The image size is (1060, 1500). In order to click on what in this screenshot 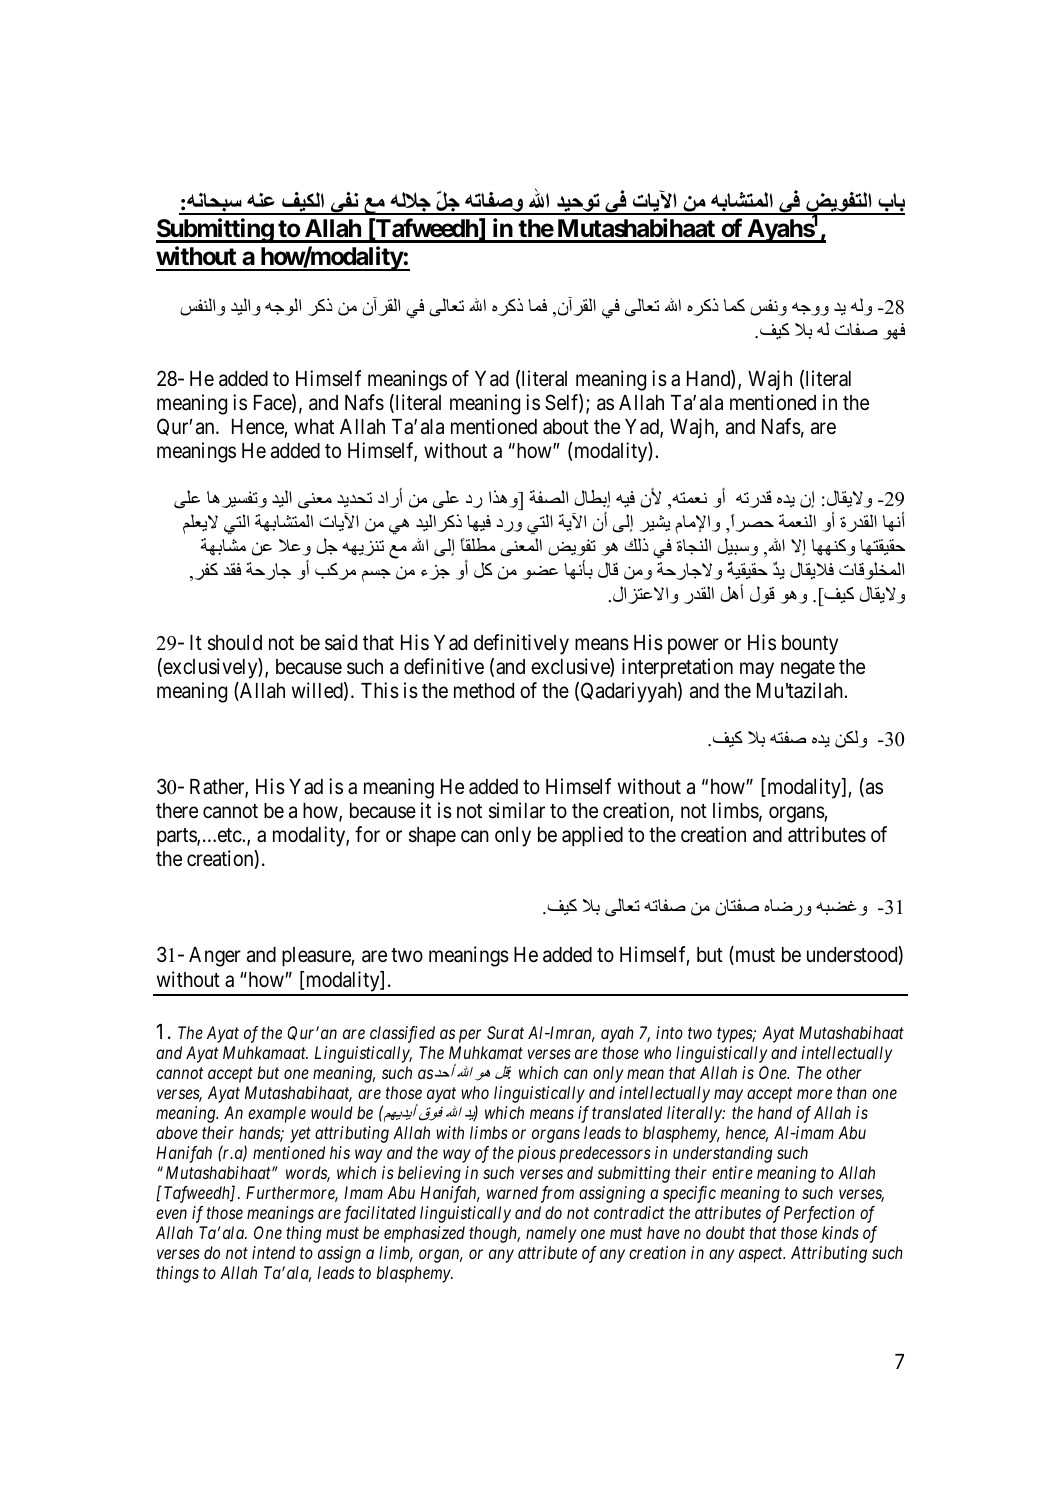, I will do `click(314, 427)`.
